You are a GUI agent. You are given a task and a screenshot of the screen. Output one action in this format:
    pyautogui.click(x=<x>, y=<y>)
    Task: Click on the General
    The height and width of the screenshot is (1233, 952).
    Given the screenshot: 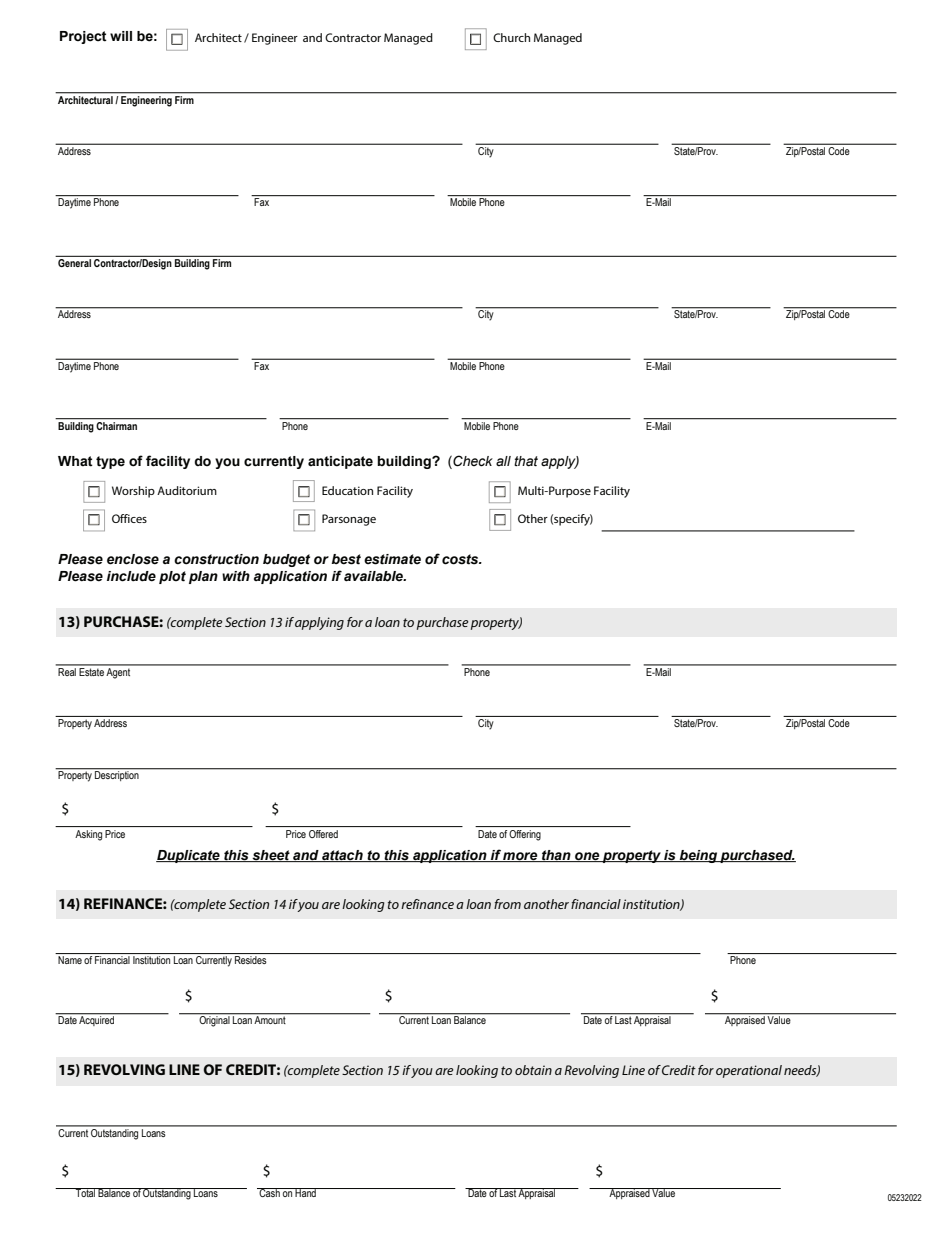 What is the action you would take?
    pyautogui.click(x=74, y=263)
